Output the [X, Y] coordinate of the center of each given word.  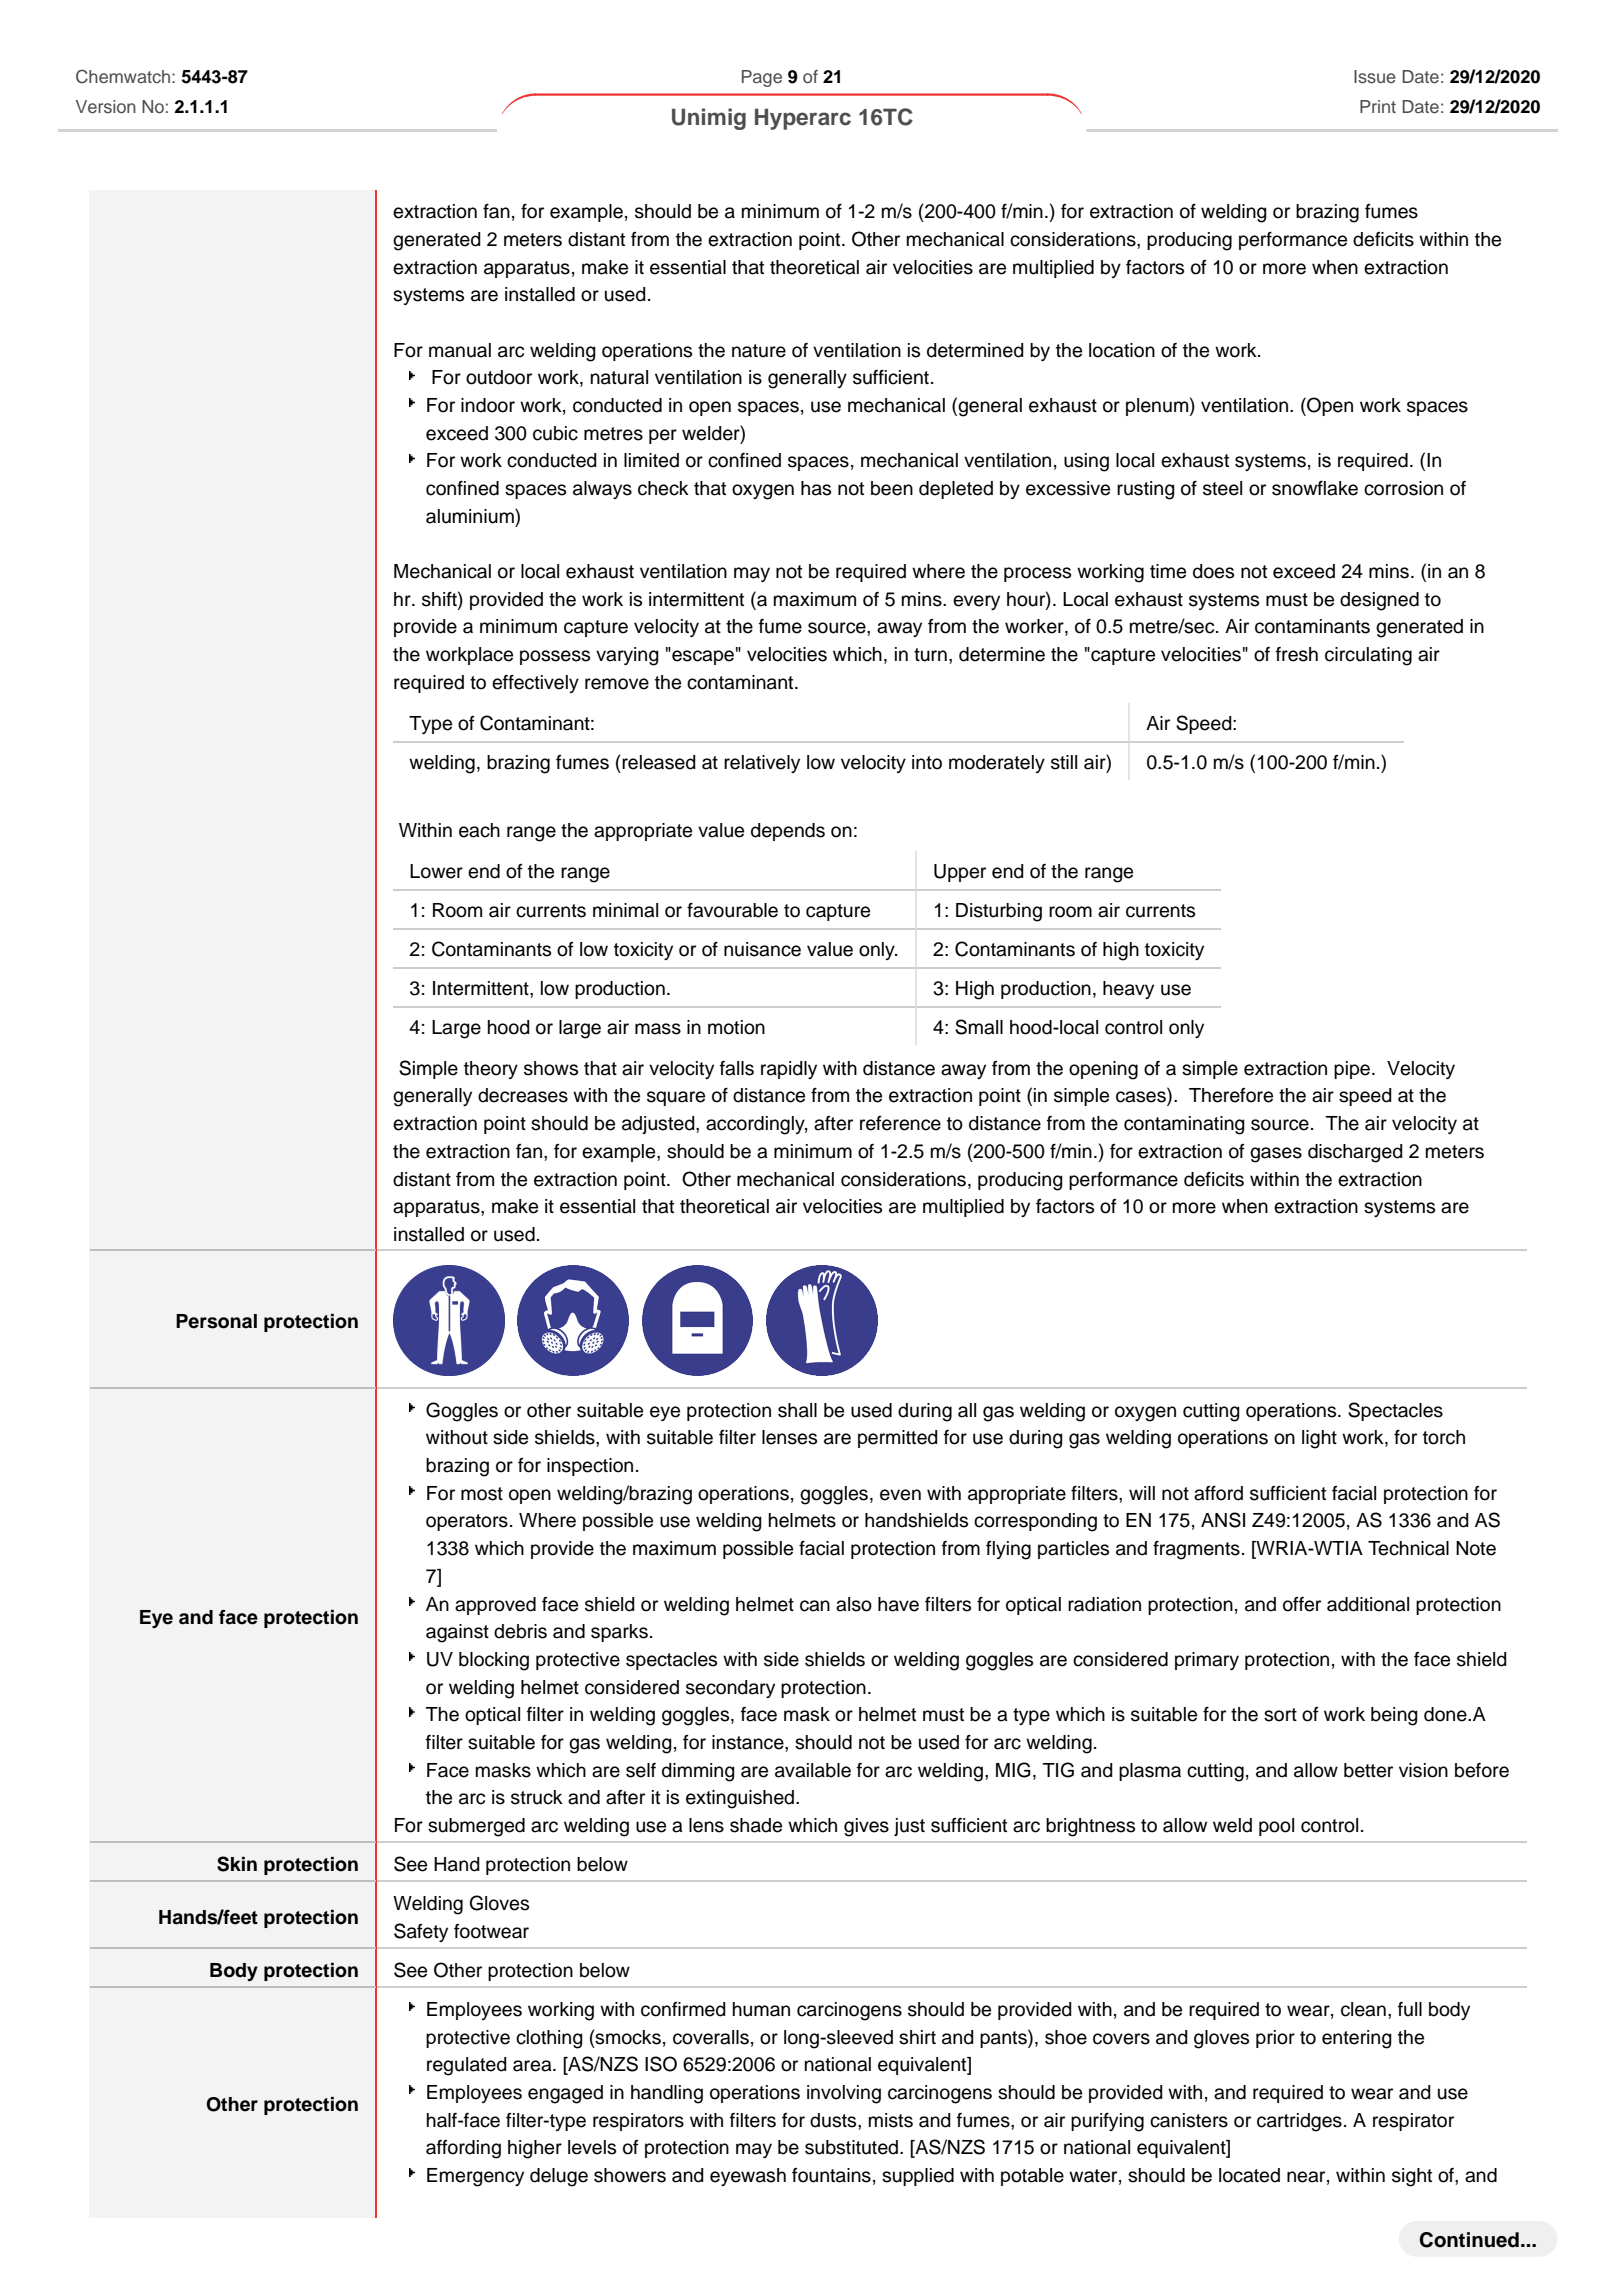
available [813, 1770]
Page [762, 78]
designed [1379, 601]
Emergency [475, 2177]
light [1319, 1439]
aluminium [471, 516]
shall [797, 1410]
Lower [436, 871]
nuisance [762, 949]
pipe [1352, 1070]
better [1368, 1770]
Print [1378, 106]
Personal [216, 1321]
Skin [237, 1864]
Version [106, 106]
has [816, 488]
